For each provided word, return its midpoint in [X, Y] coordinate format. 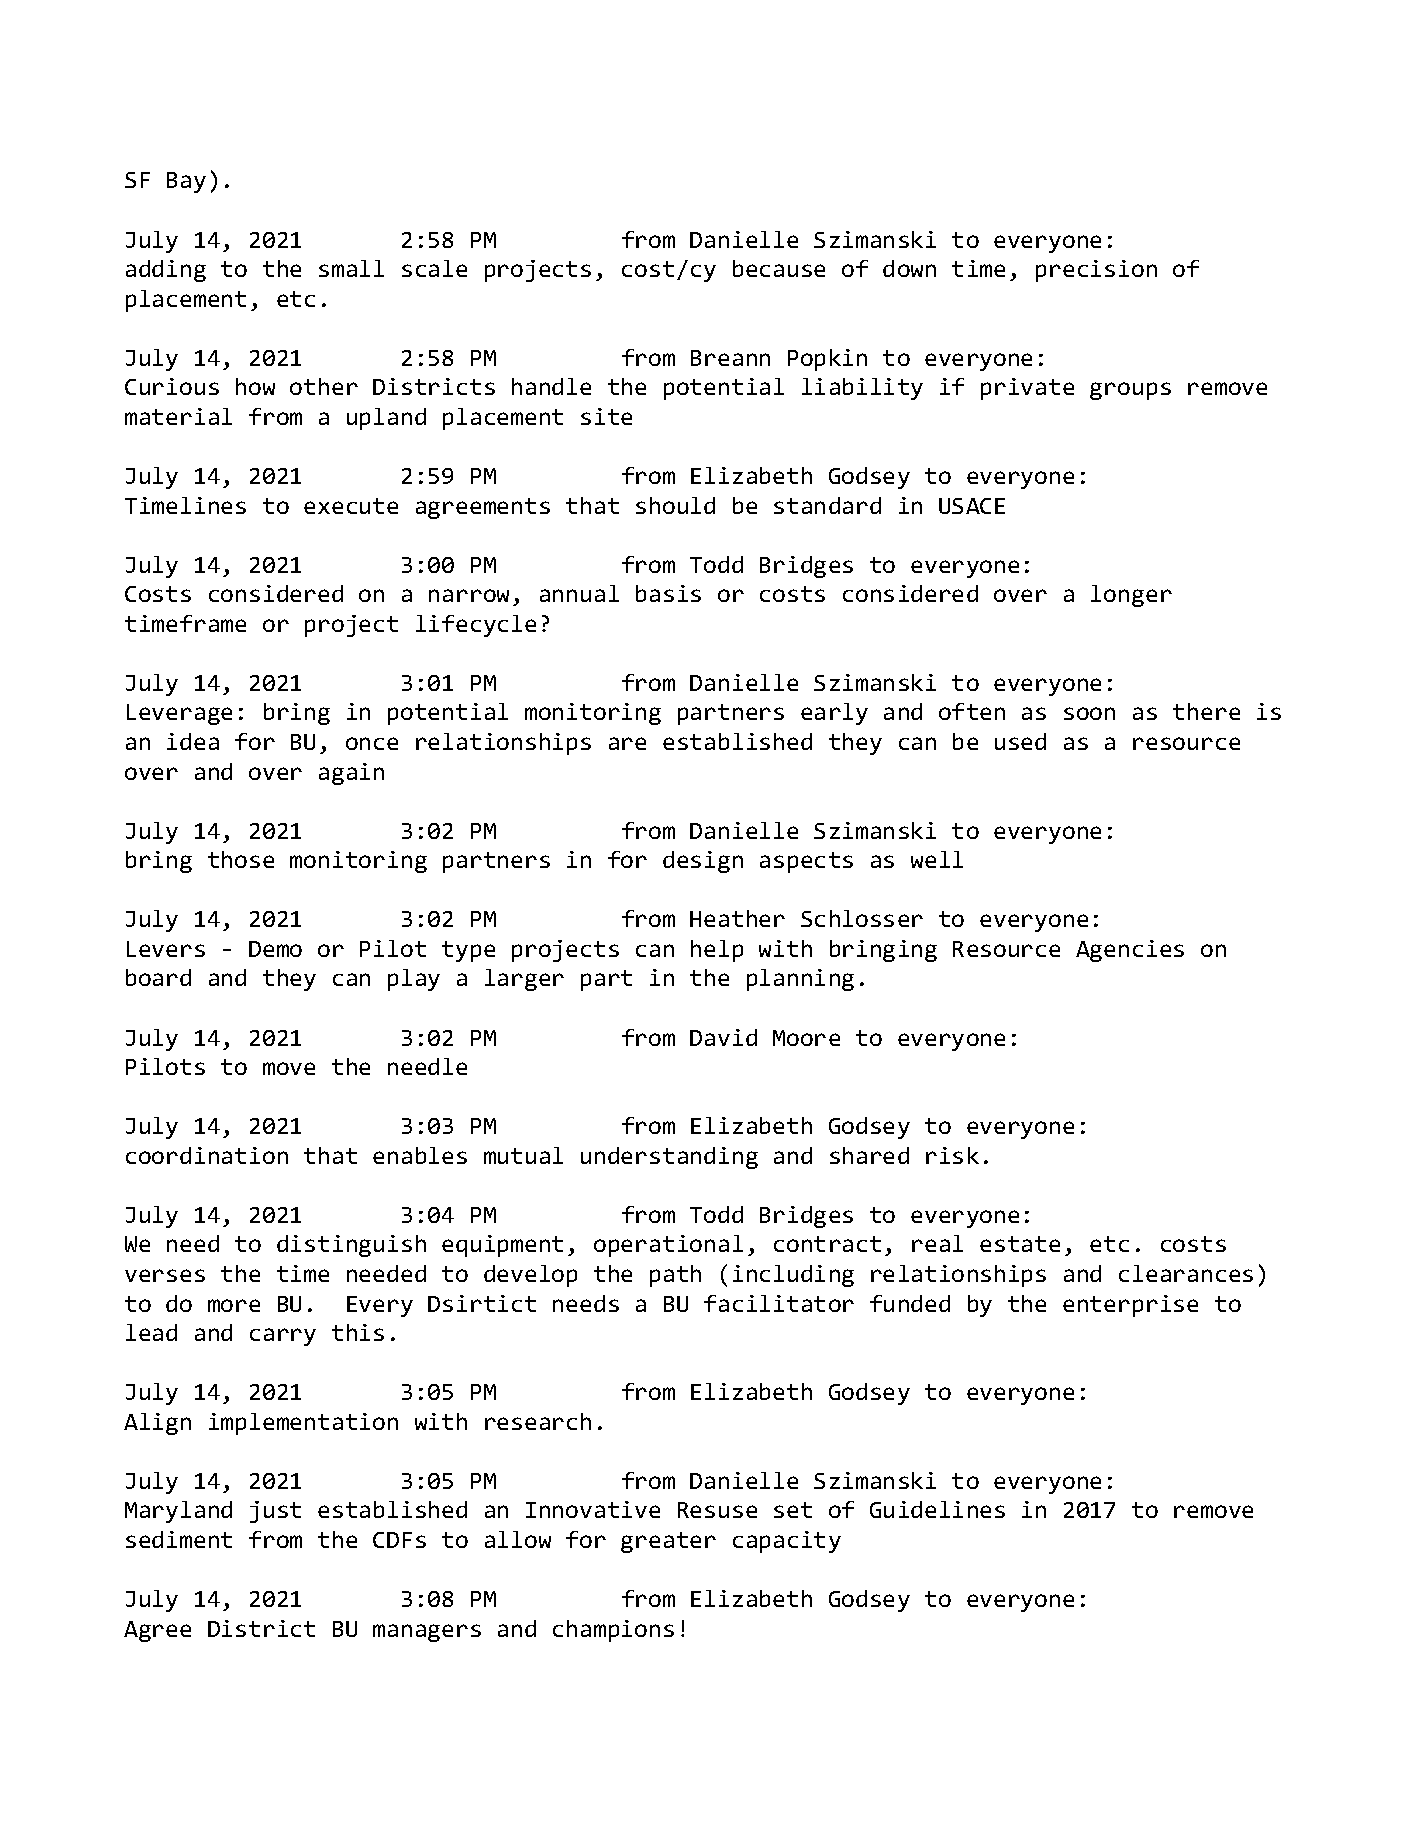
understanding [669, 1158]
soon [1089, 713]
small [351, 268]
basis [668, 593]
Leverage [179, 714]
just [275, 1512]
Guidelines [937, 1509]
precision [1096, 271]
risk [952, 1155]
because [779, 268]
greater [668, 1542]
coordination [207, 1155]
